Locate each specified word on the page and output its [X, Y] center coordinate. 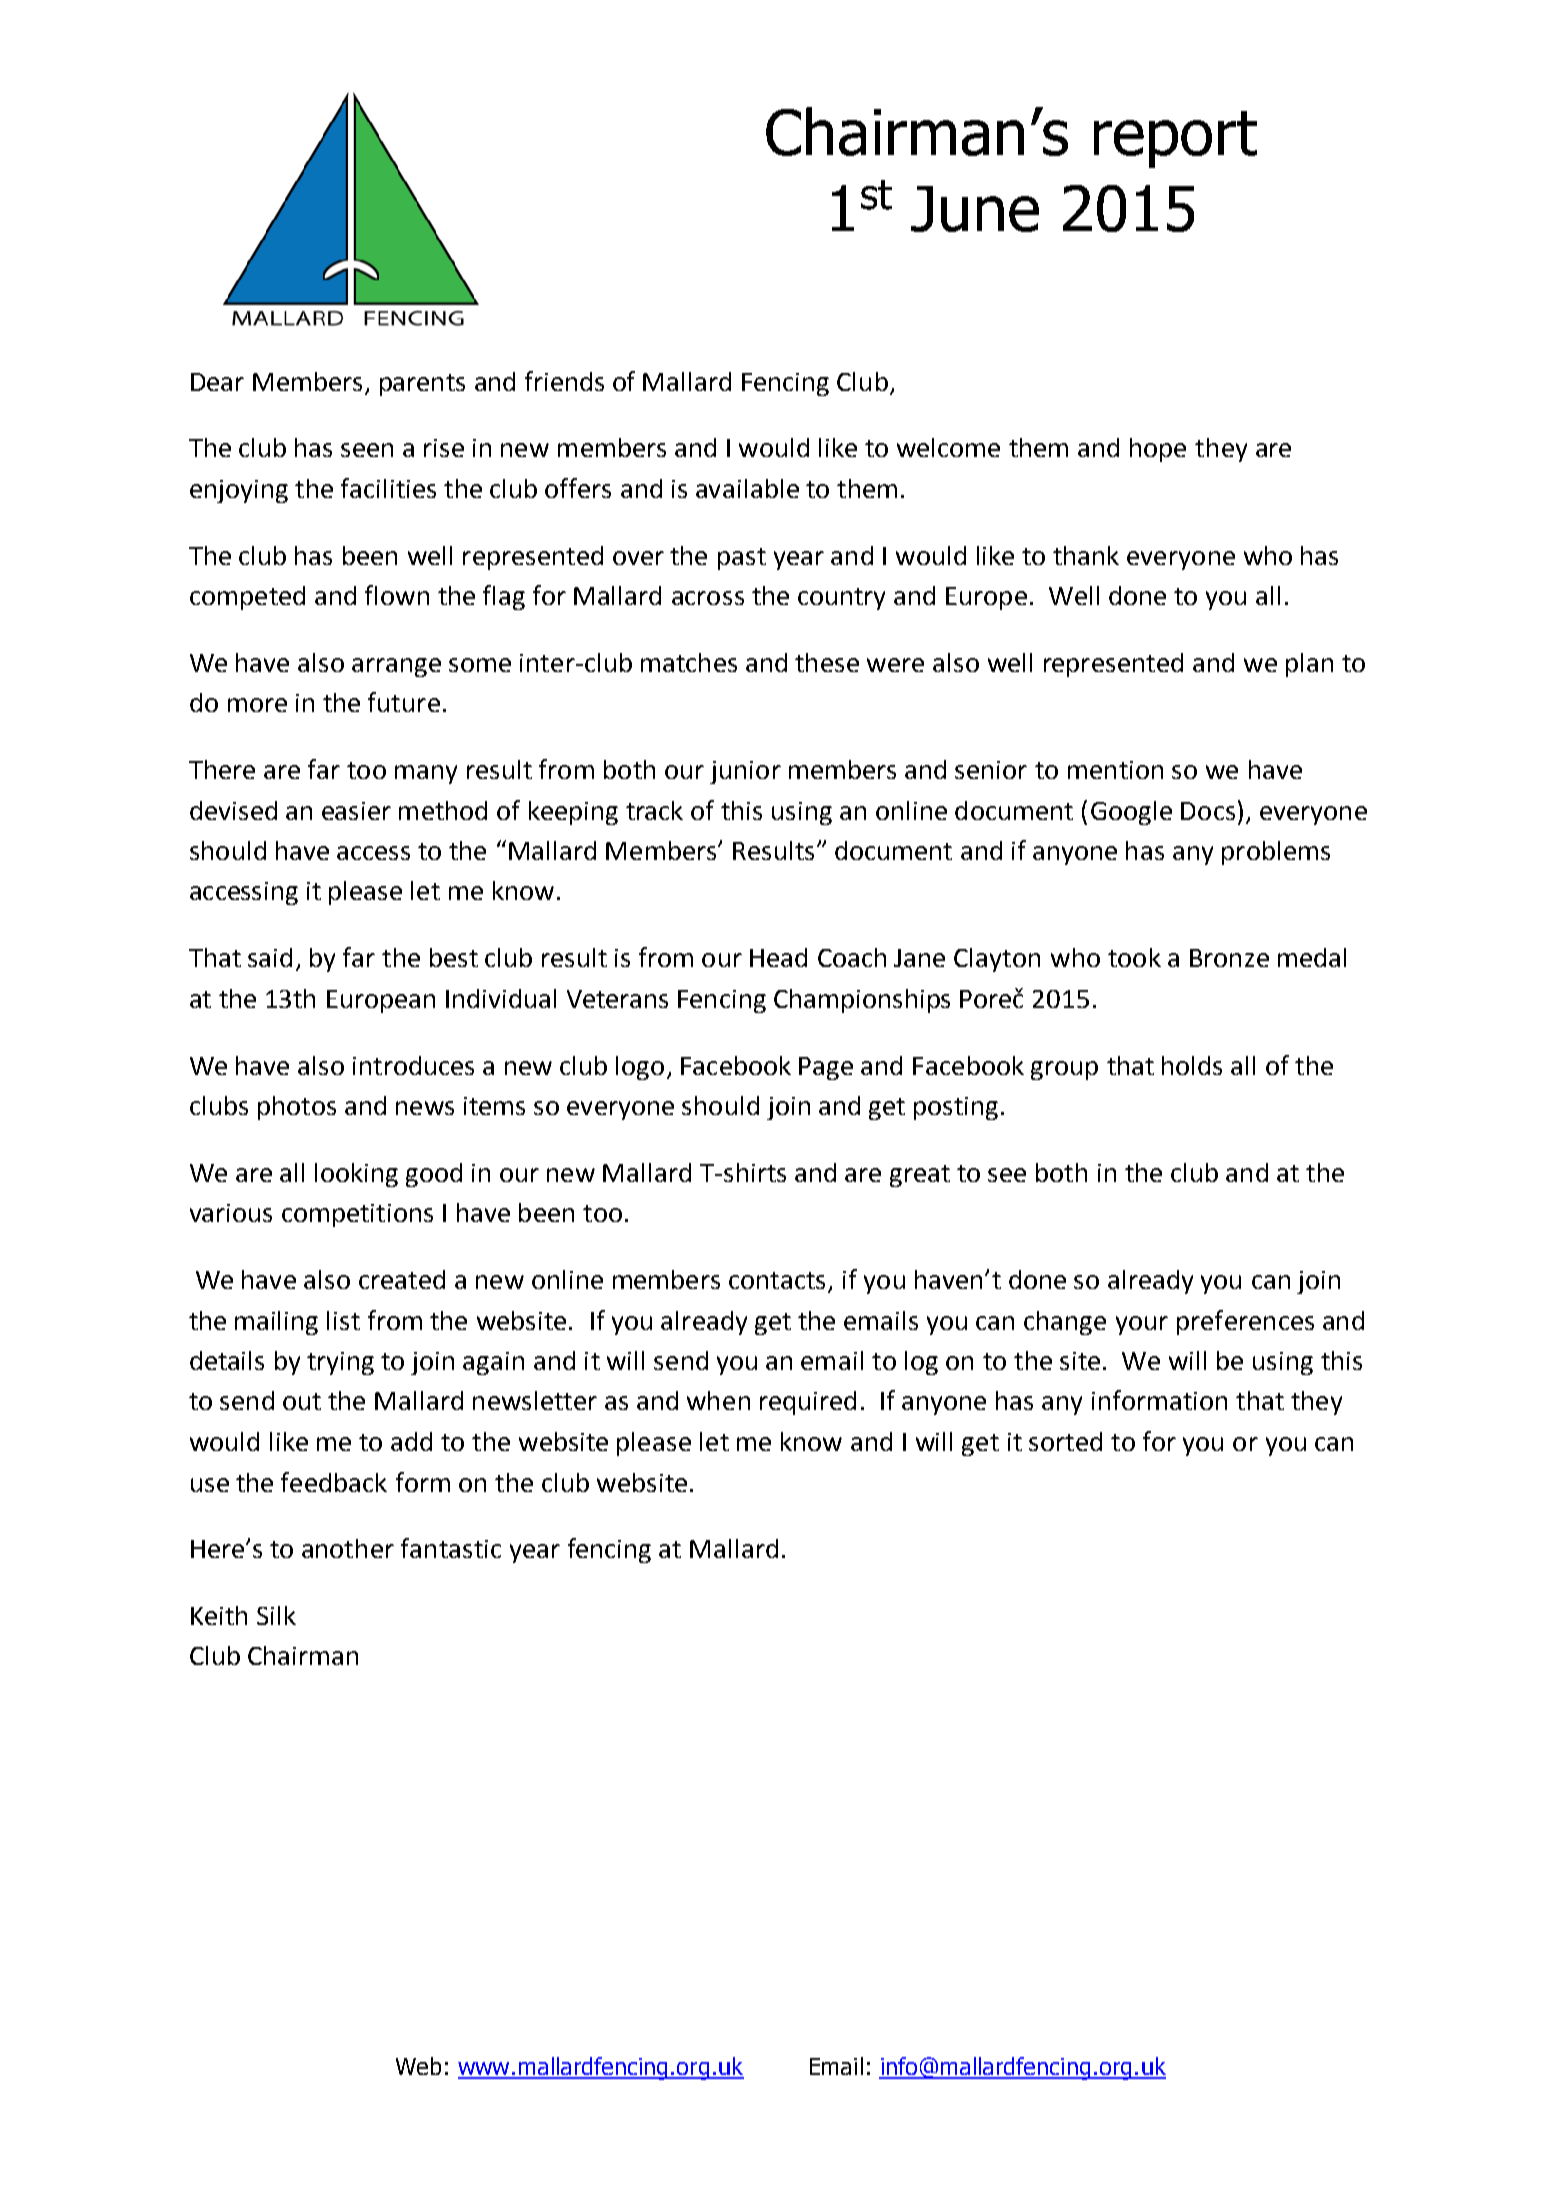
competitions [357, 1215]
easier [356, 811]
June [975, 209]
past [742, 559]
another [348, 1548]
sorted [1065, 1441]
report [1175, 139]
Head [778, 957]
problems [1276, 853]
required [808, 1403]
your [1142, 1325]
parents [422, 385]
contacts [779, 1282]
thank [1086, 555]
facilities [388, 488]
